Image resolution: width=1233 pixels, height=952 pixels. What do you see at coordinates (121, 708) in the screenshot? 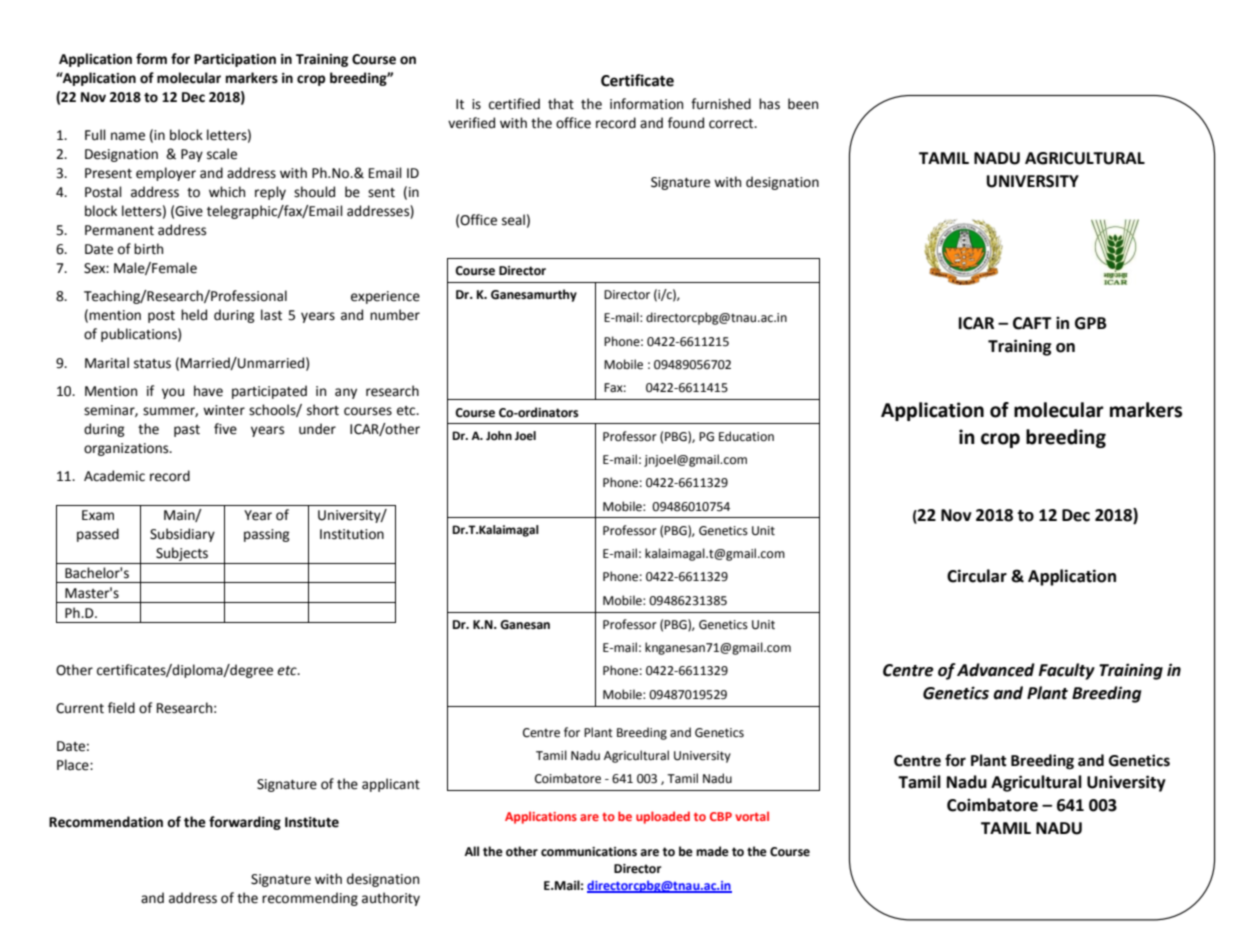
I see `field` at bounding box center [121, 708].
